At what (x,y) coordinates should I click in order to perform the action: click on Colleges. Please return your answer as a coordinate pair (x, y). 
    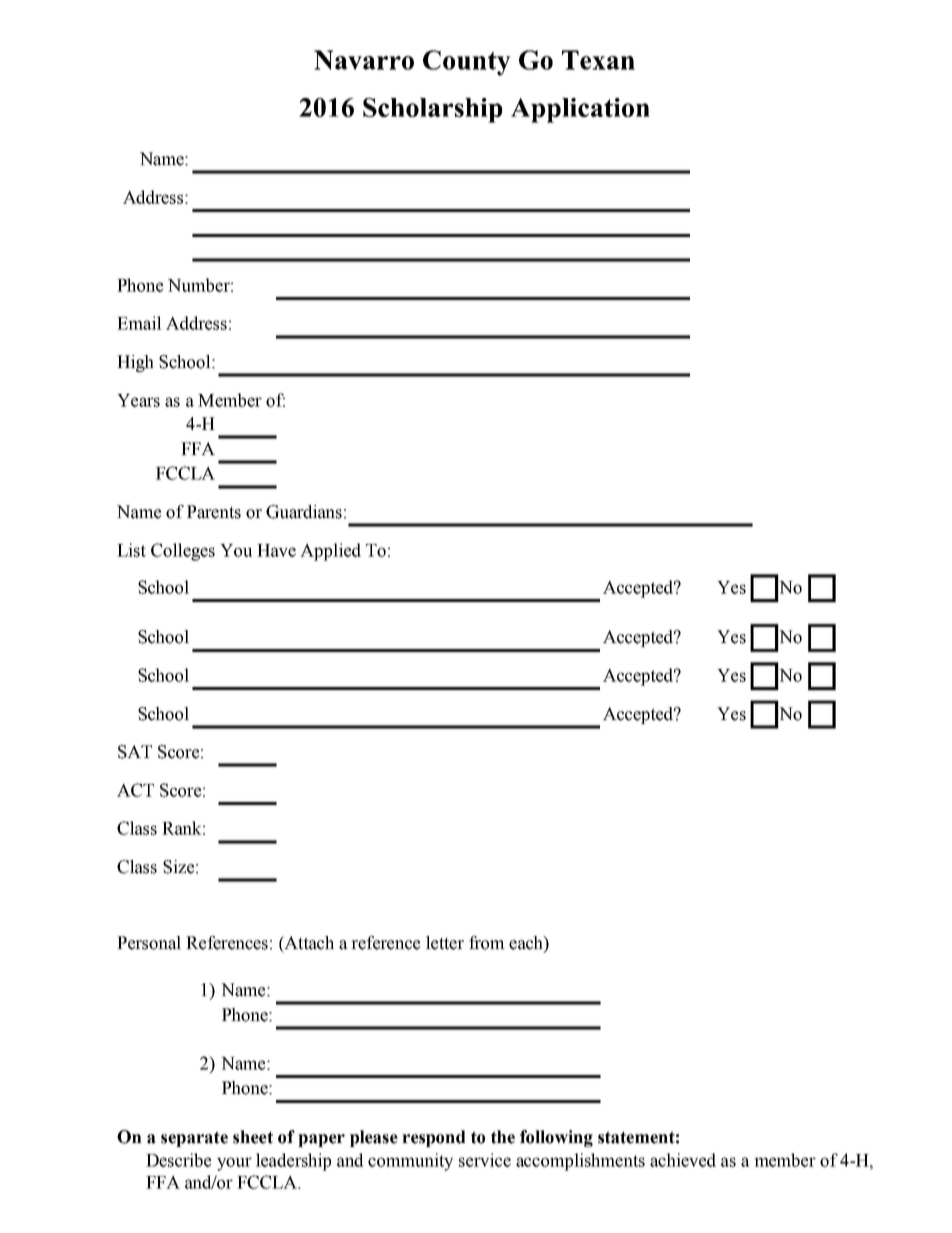
    Looking at the image, I should click on (183, 552).
